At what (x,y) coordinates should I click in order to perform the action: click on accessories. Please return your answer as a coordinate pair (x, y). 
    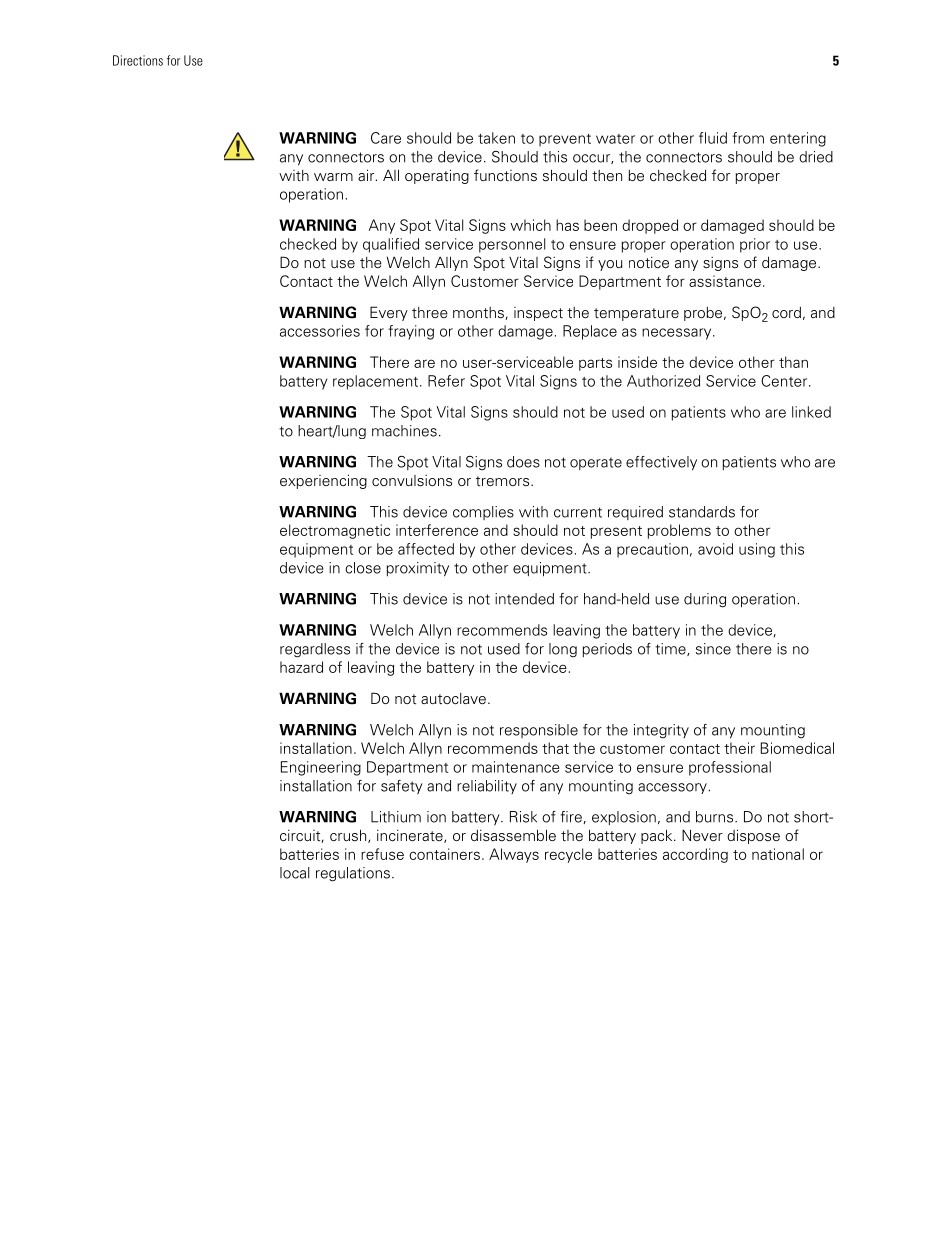
    Looking at the image, I should click on (320, 331).
